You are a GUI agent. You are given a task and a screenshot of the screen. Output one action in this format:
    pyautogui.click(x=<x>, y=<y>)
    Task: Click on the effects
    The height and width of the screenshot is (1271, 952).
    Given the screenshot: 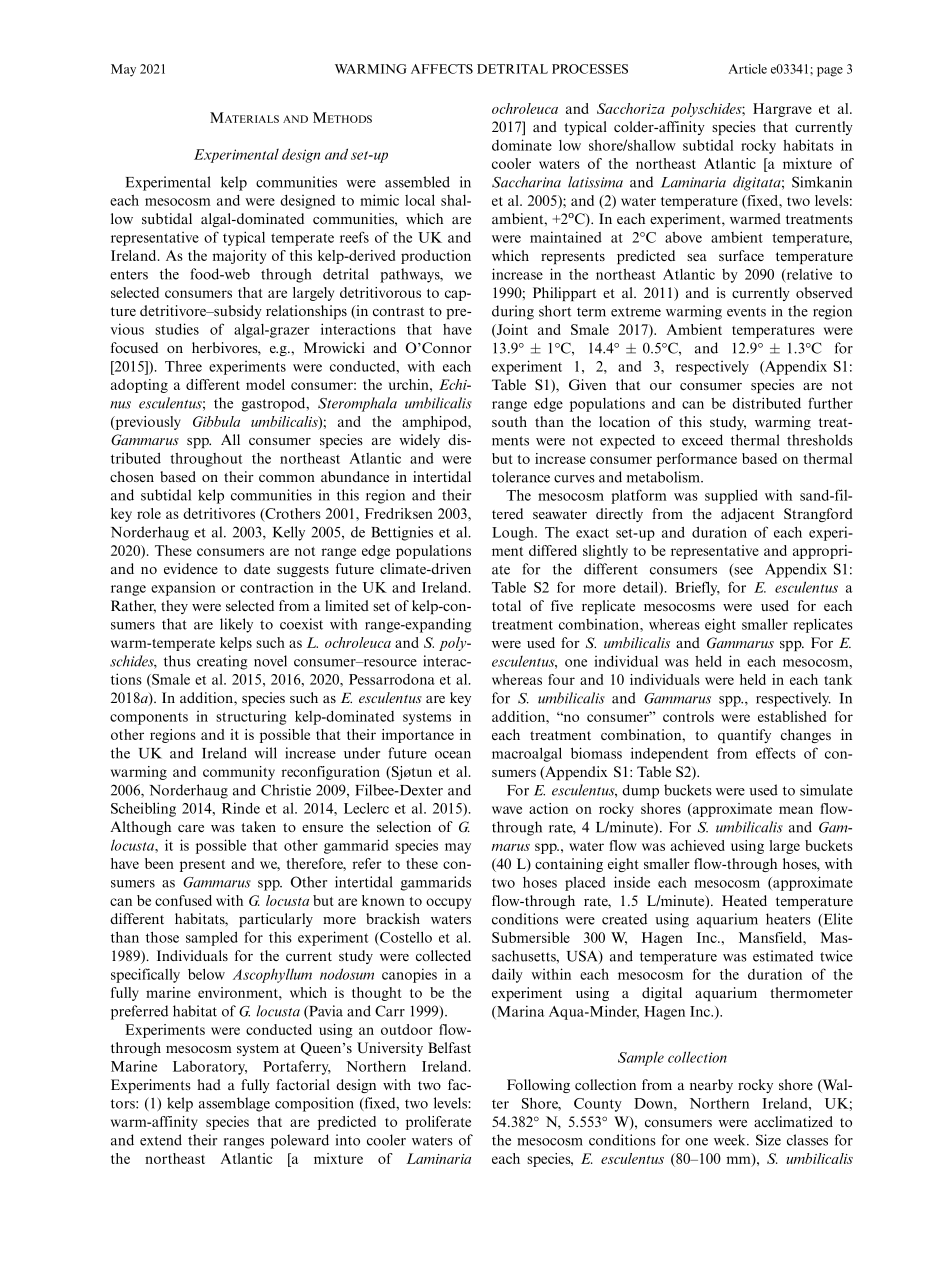 What is the action you would take?
    pyautogui.click(x=776, y=753)
